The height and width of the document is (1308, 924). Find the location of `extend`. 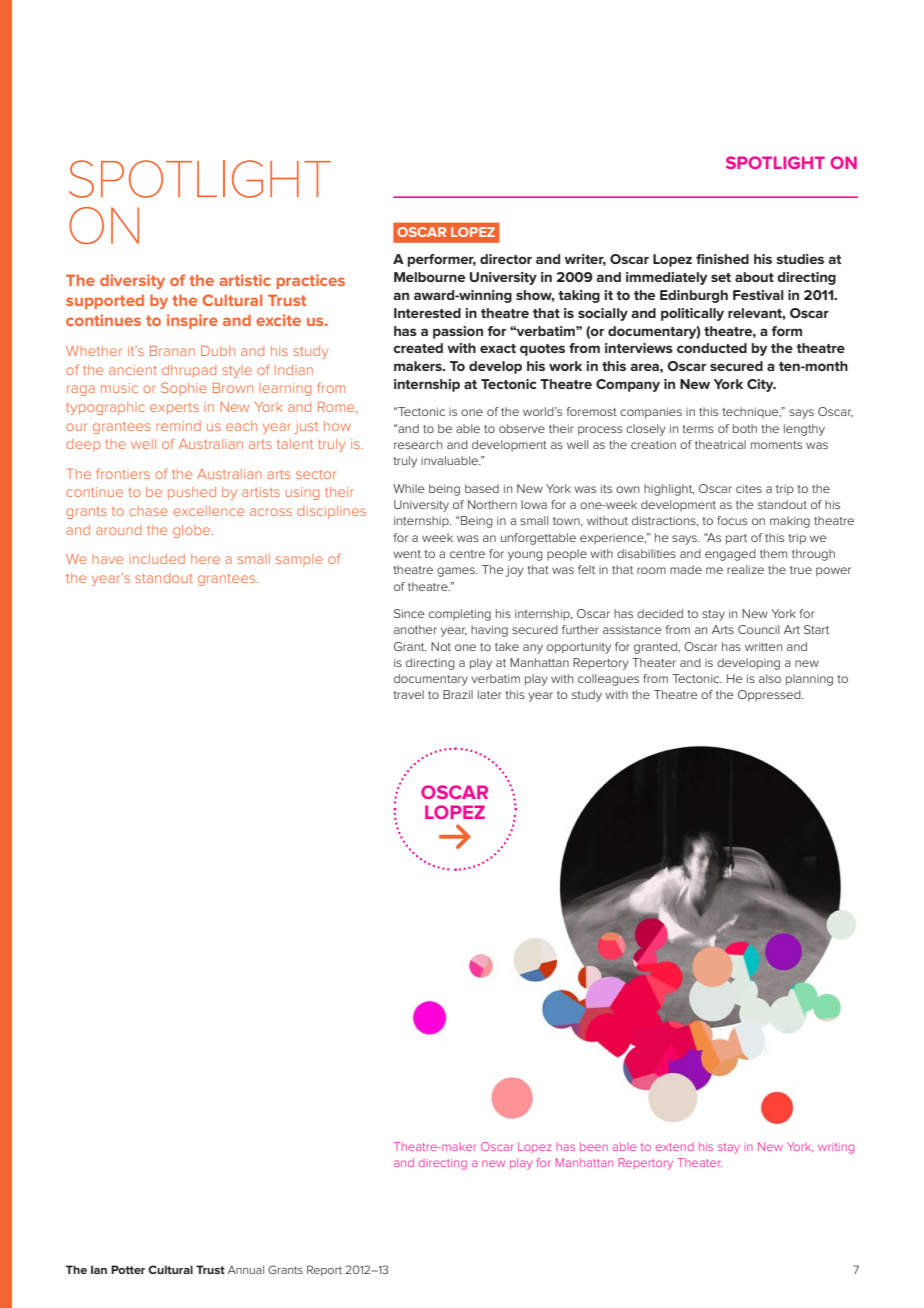

extend is located at coordinates (675, 1147).
